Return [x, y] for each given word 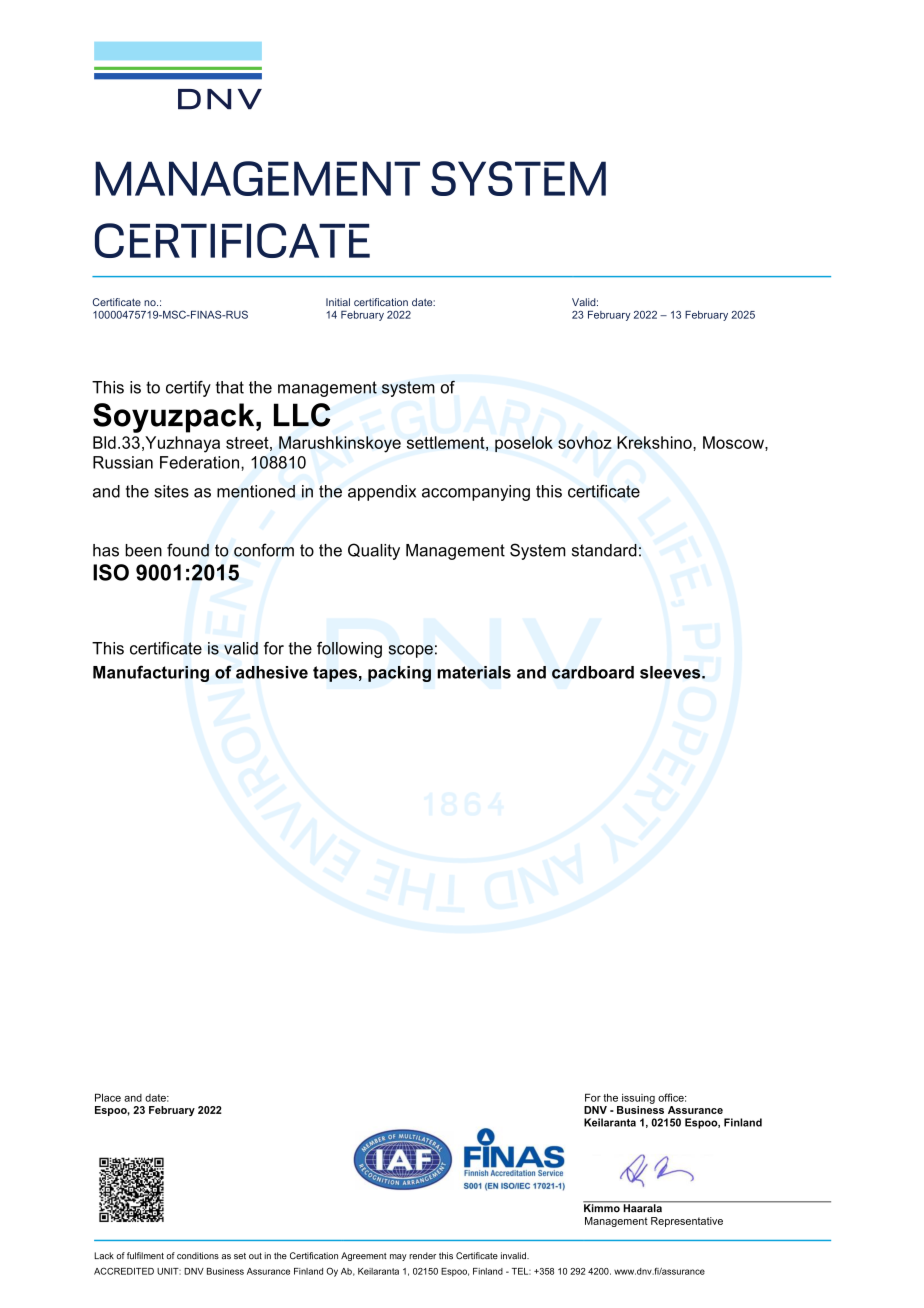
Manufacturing [151, 673]
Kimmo [603, 1207]
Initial [338, 302]
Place [108, 1097]
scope [411, 651]
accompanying [476, 493]
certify [188, 388]
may [398, 1257]
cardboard [593, 672]
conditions [198, 1256]
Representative [687, 1222]
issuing [638, 1099]
